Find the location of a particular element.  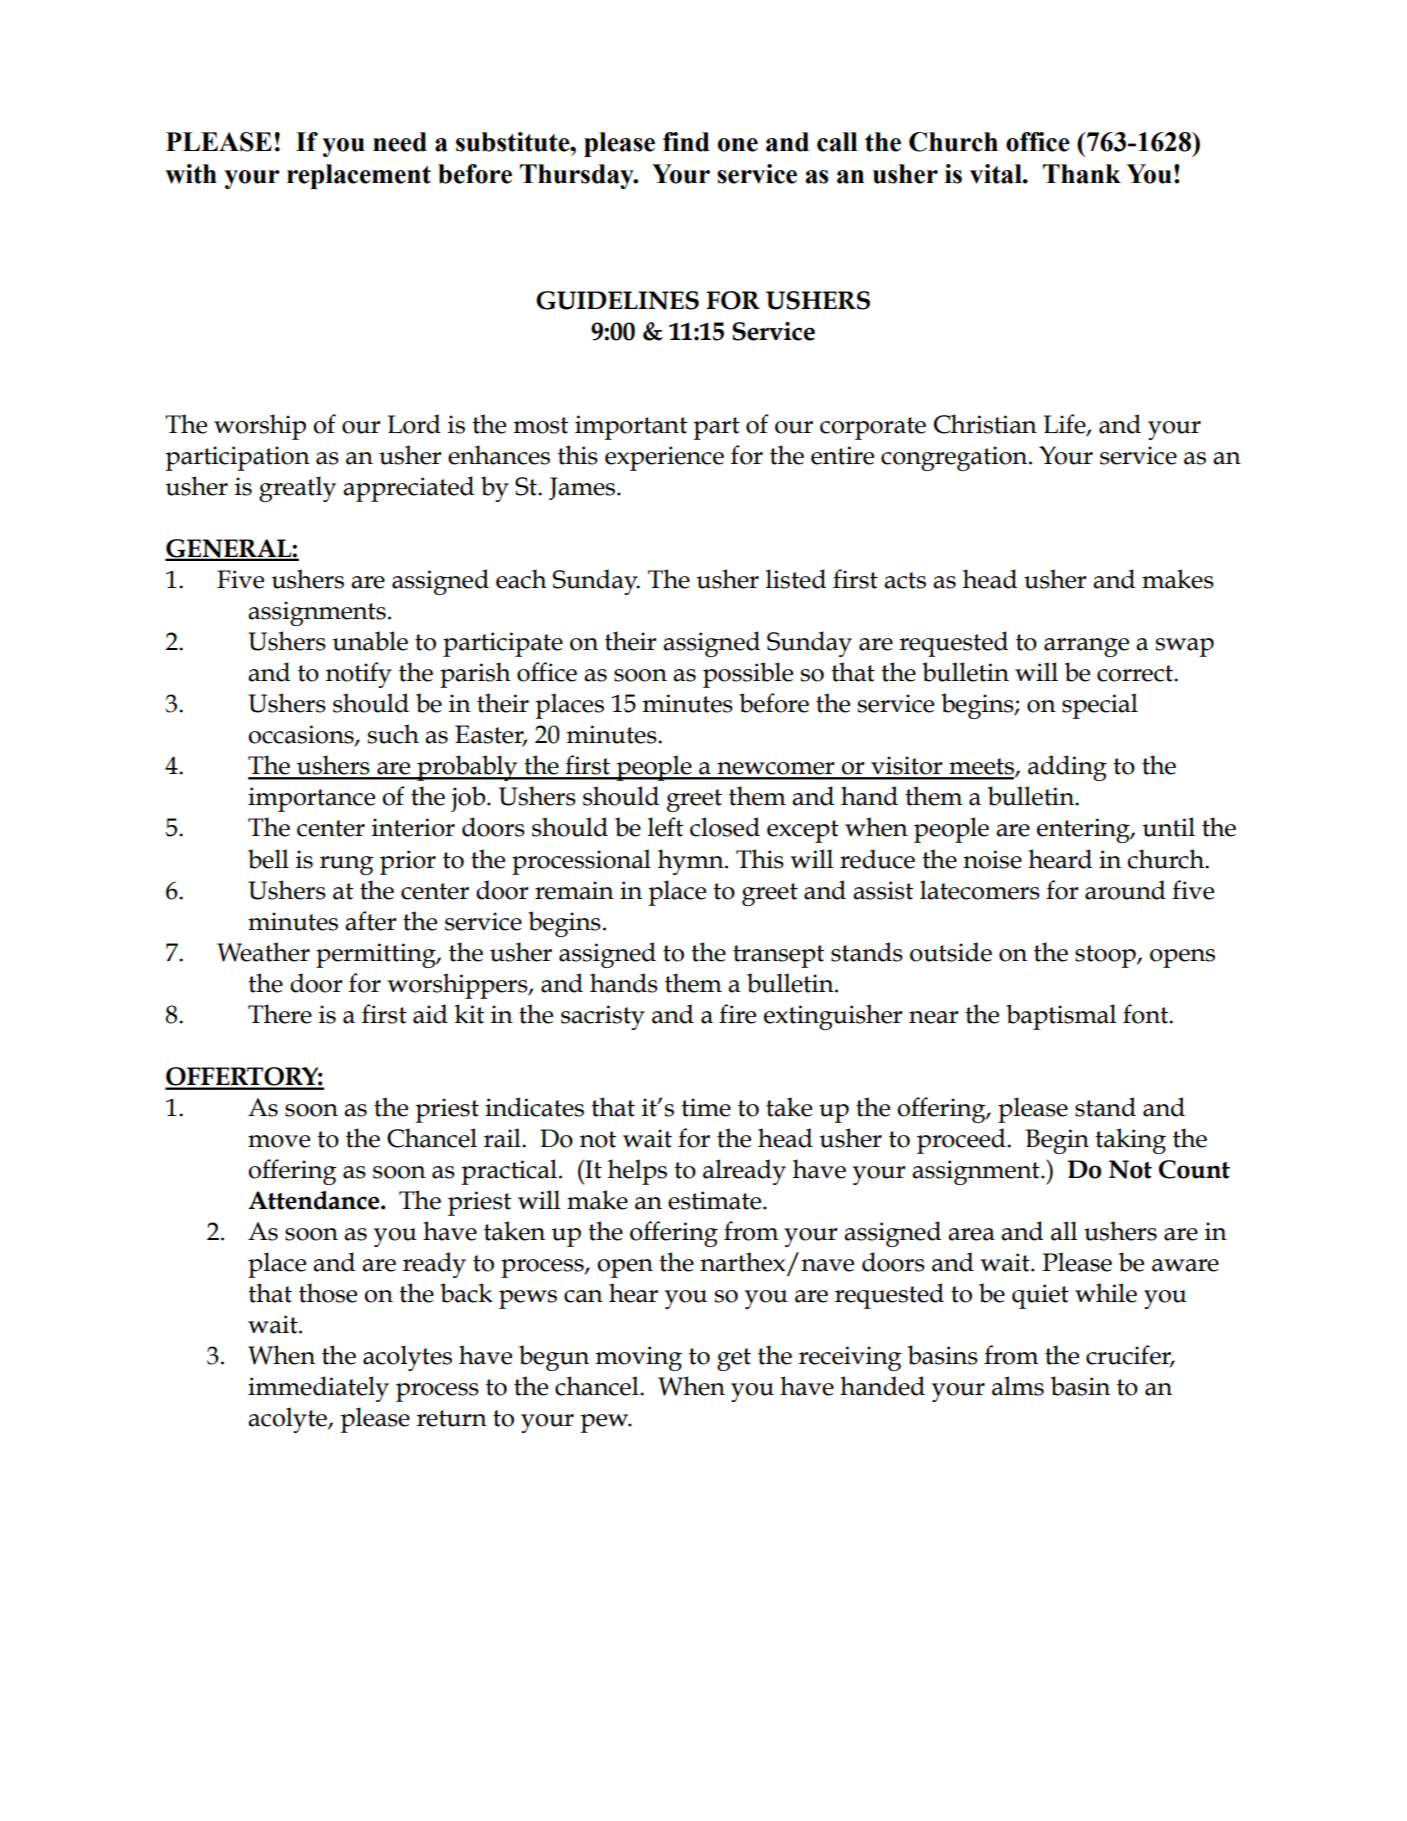

get is located at coordinates (734, 1359).
